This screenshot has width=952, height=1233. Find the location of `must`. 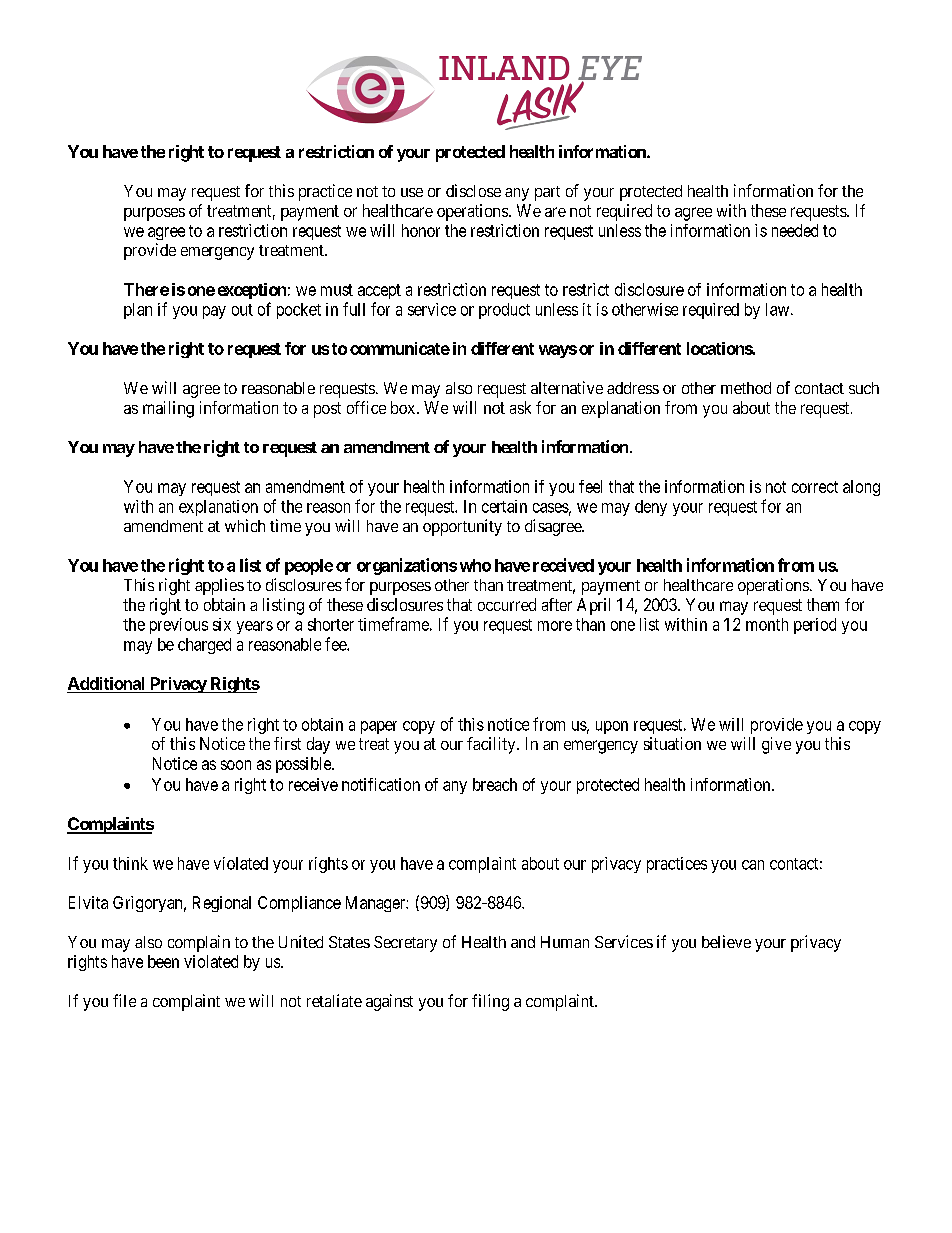

must is located at coordinates (337, 290).
